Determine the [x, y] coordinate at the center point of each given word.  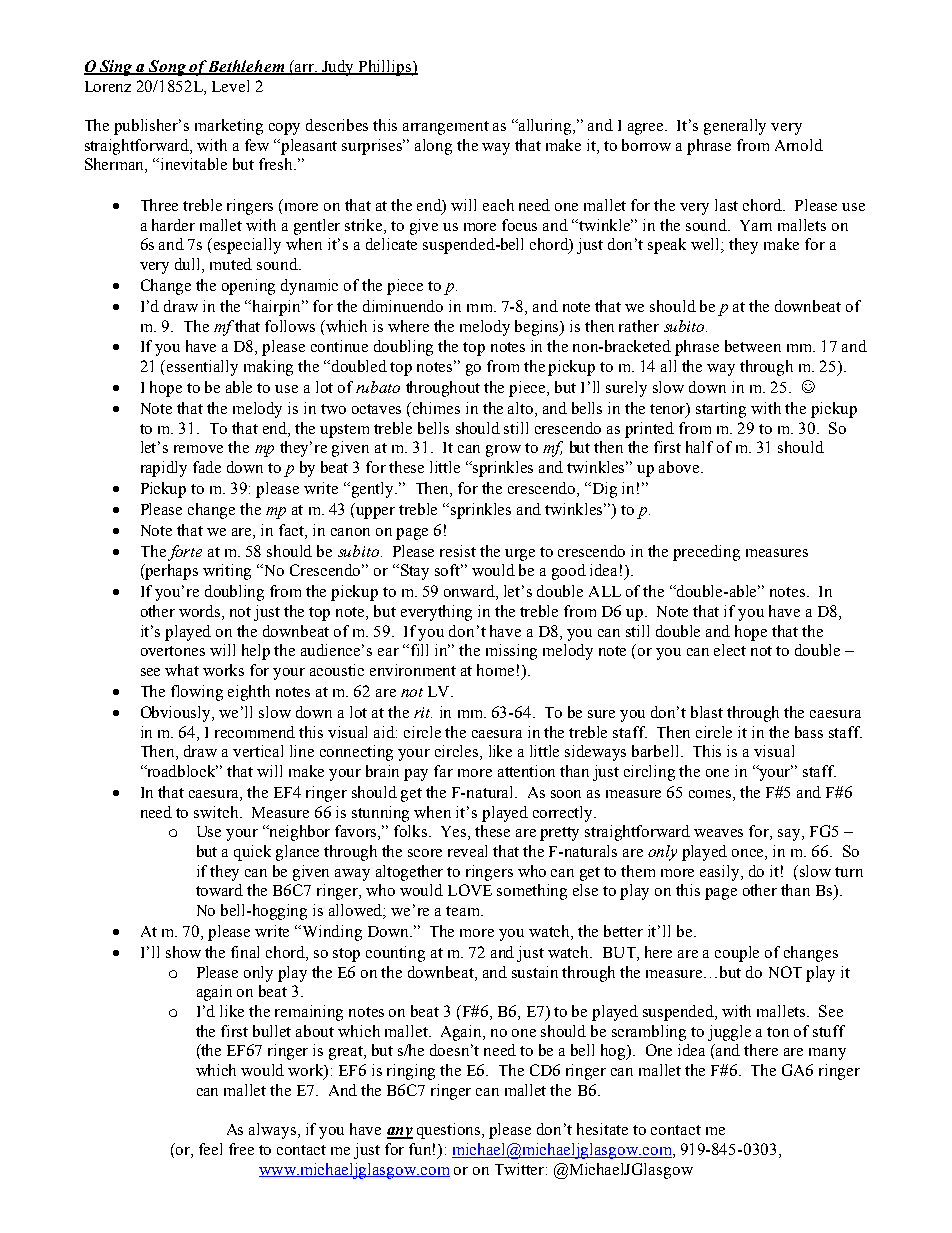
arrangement [446, 128]
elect [730, 650]
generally [735, 127]
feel [210, 1149]
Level [230, 86]
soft [449, 570]
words [201, 612]
